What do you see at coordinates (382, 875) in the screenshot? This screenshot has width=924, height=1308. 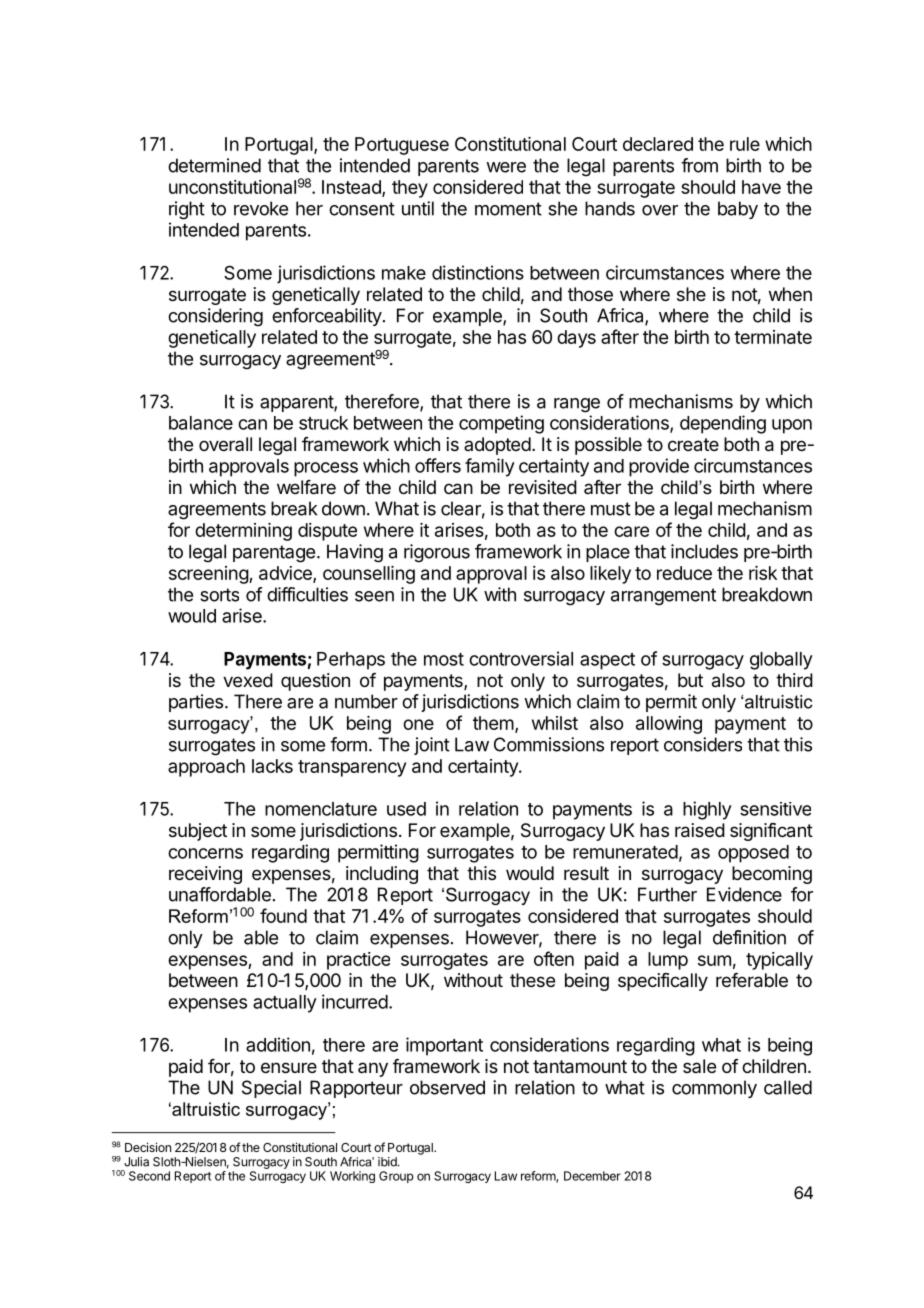 I see `including` at bounding box center [382, 875].
